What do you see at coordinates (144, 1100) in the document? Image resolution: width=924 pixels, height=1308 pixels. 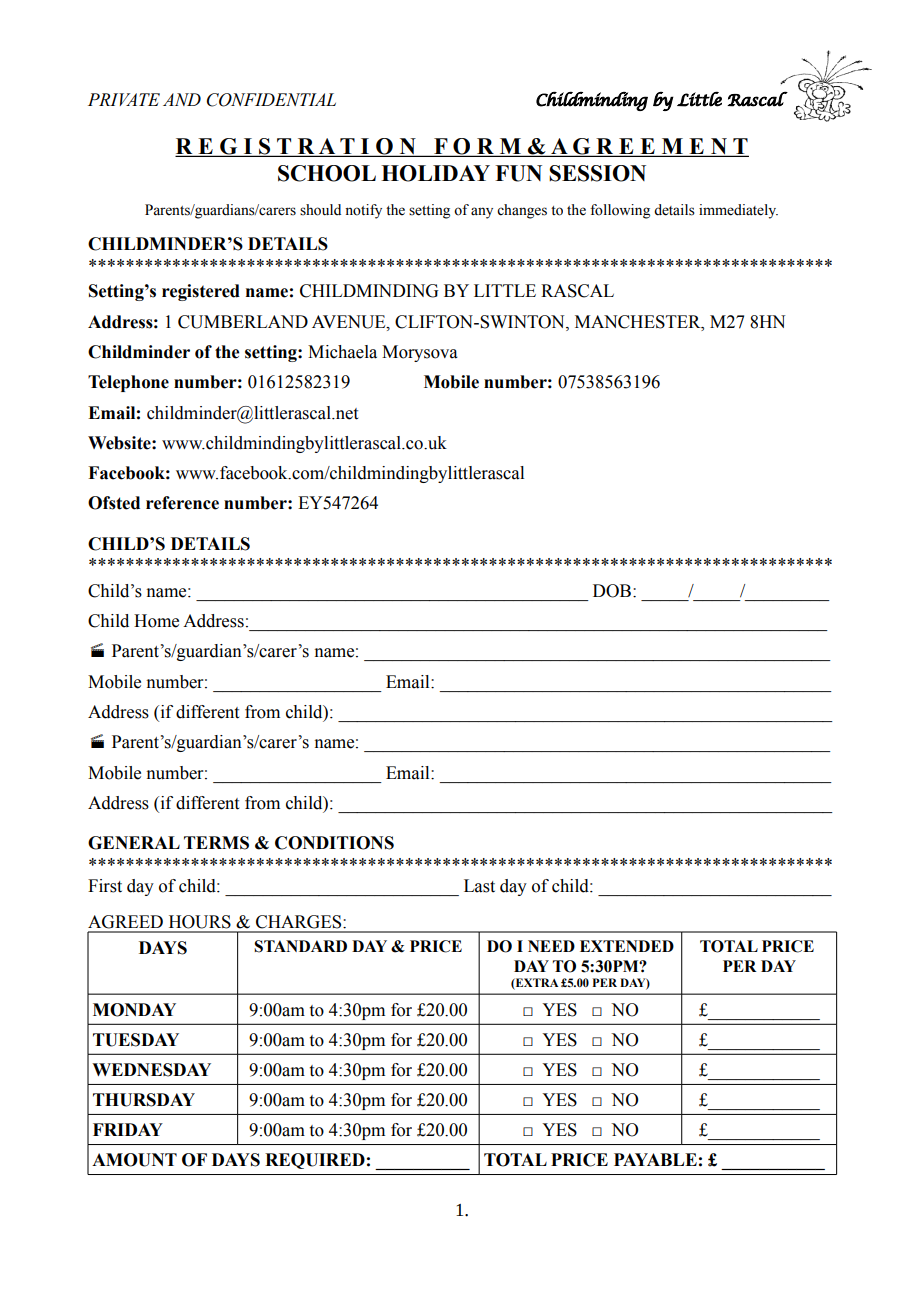 I see `THURSDAY` at bounding box center [144, 1100].
